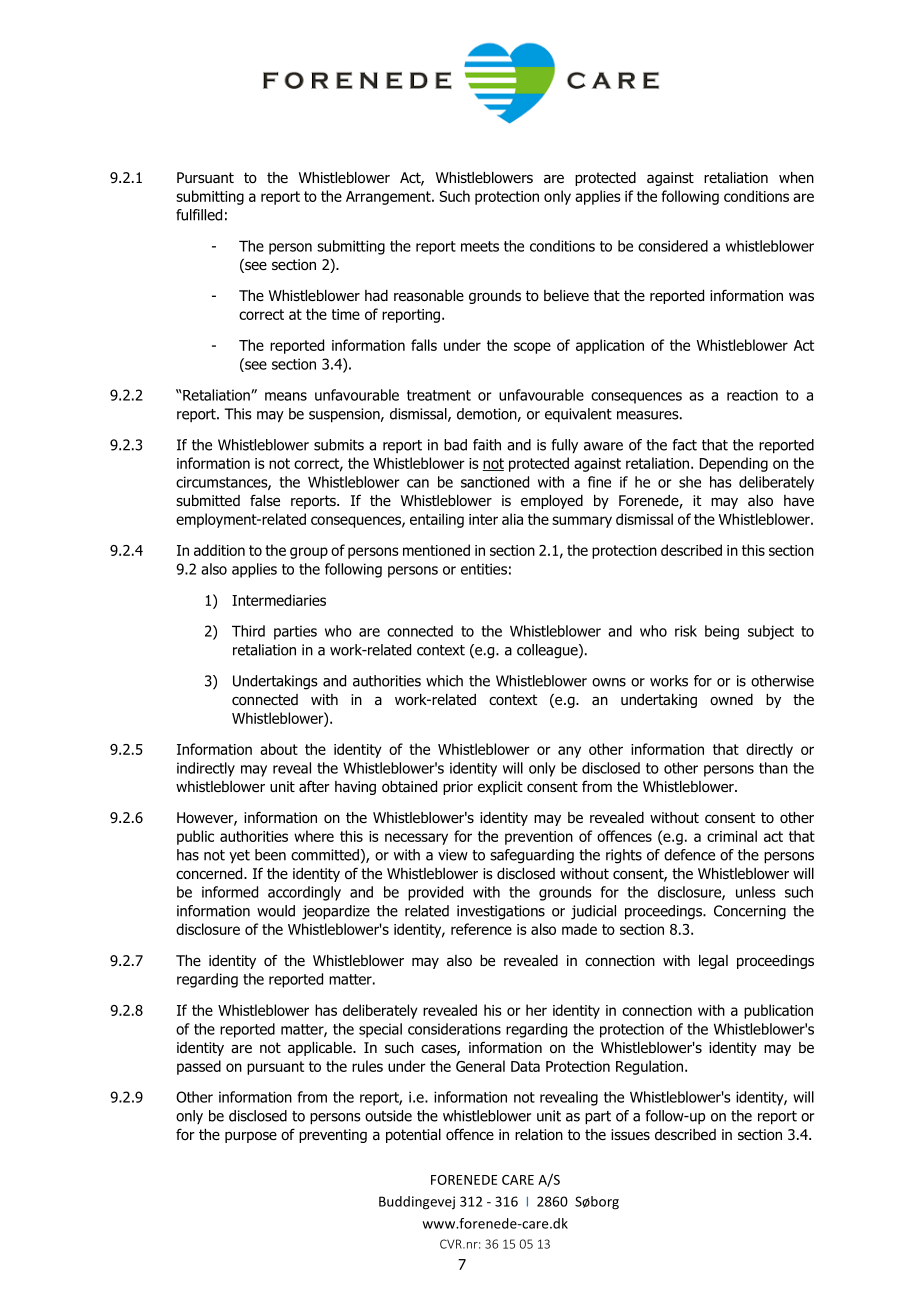 The height and width of the page is (1308, 924). What do you see at coordinates (532, 348) in the page?
I see `scope` at bounding box center [532, 348].
